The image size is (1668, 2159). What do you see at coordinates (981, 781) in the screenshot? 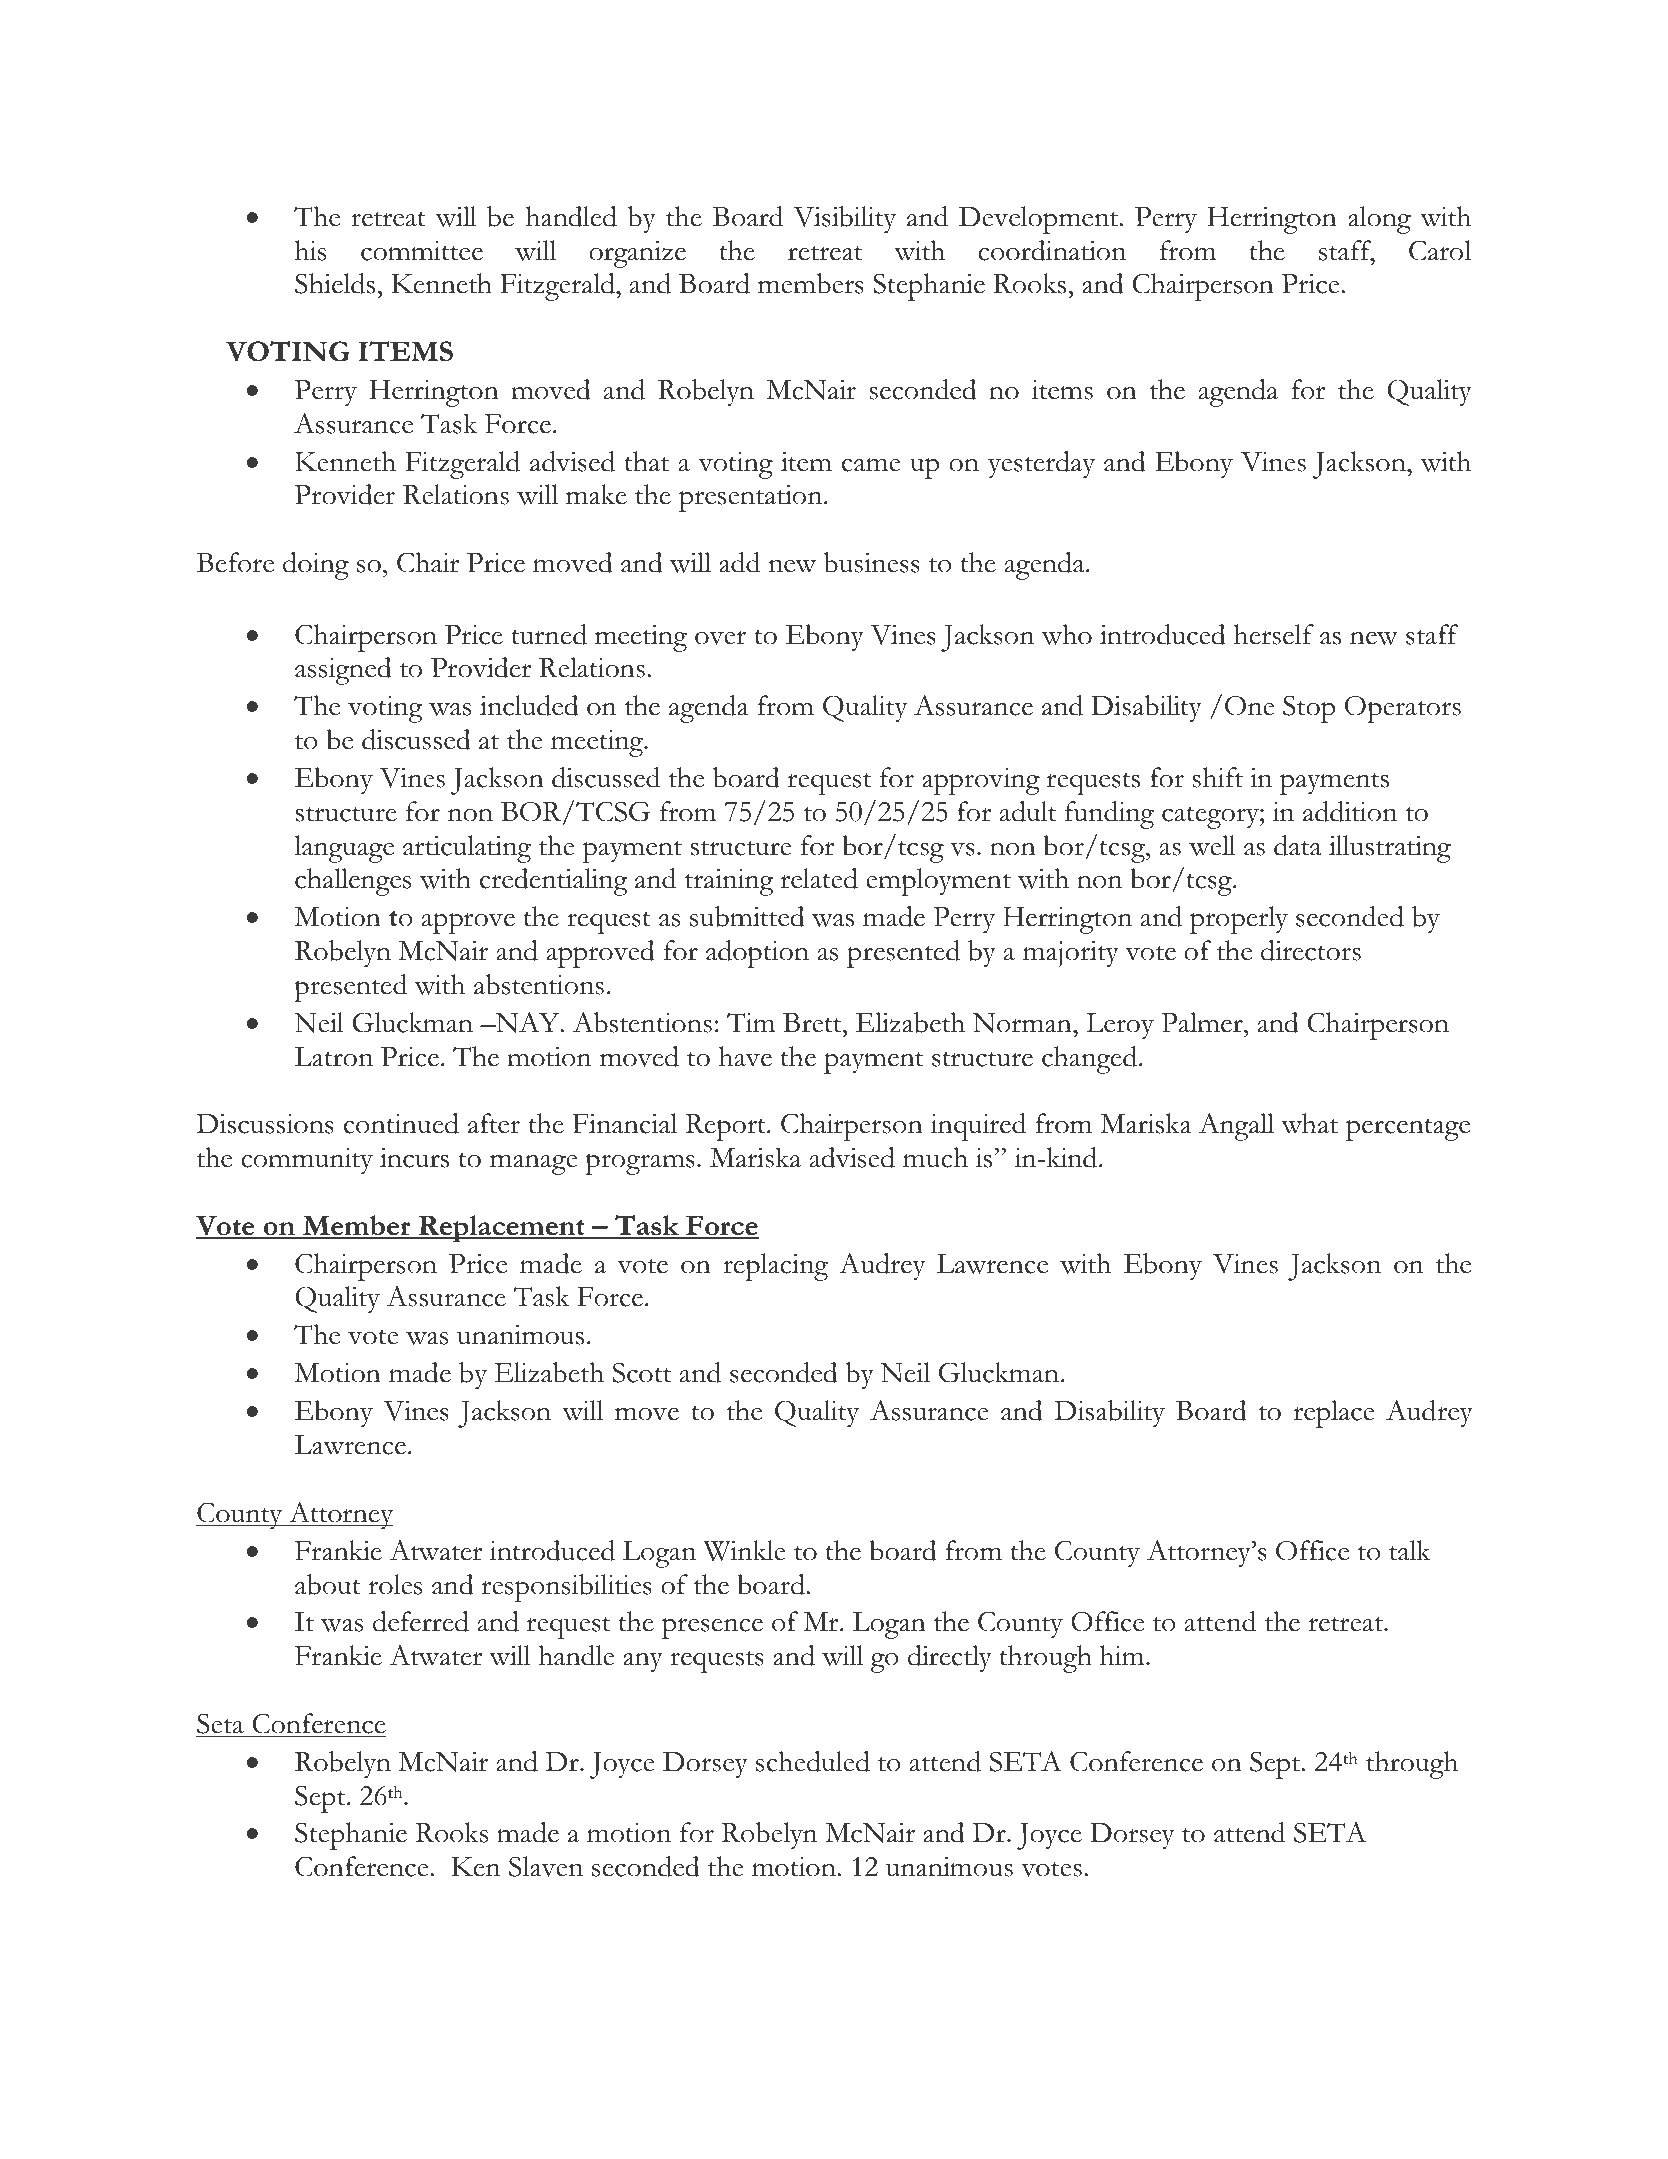
I see `approving` at bounding box center [981, 781].
